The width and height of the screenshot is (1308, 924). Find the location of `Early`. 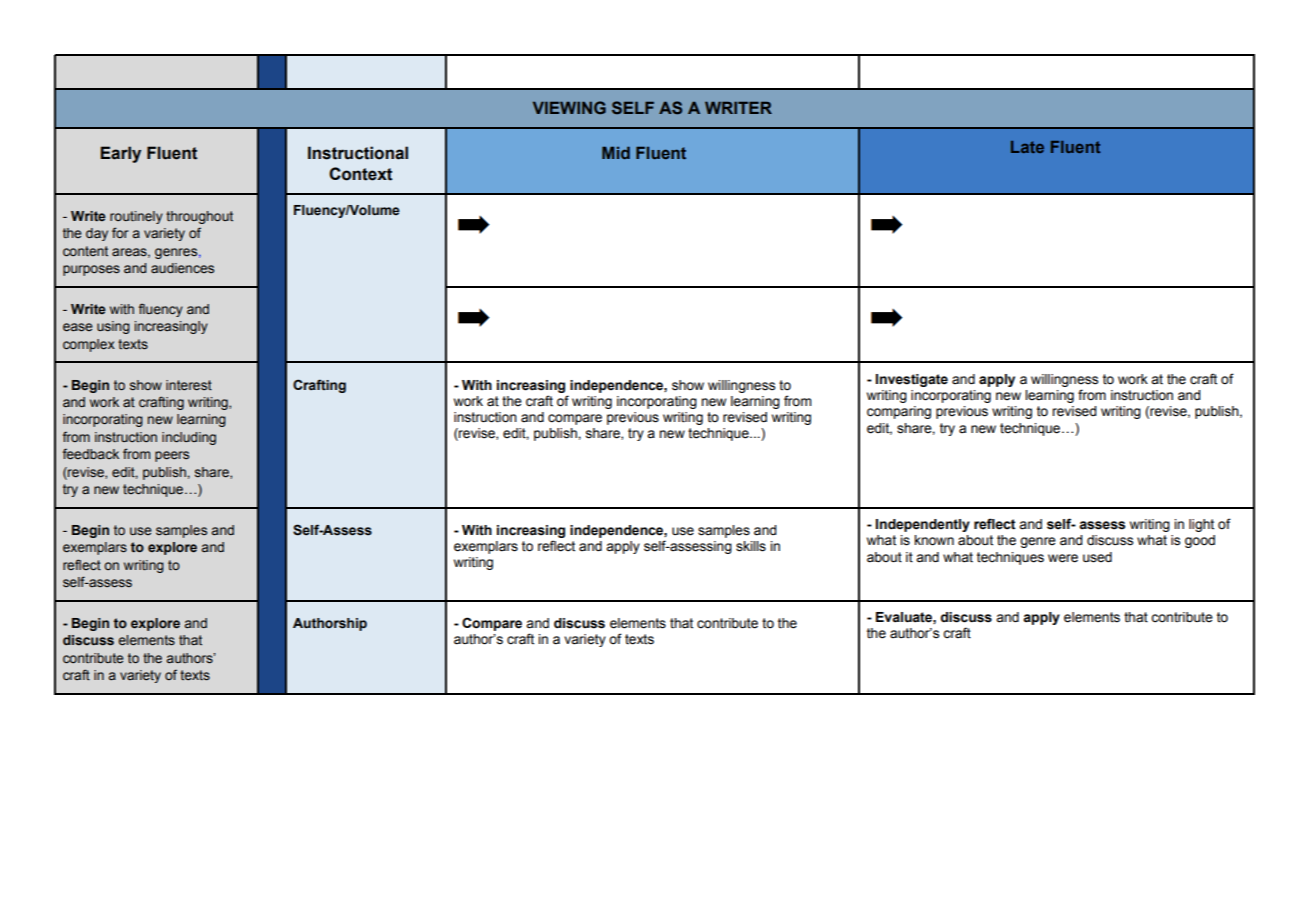

Early is located at coordinates (121, 154).
